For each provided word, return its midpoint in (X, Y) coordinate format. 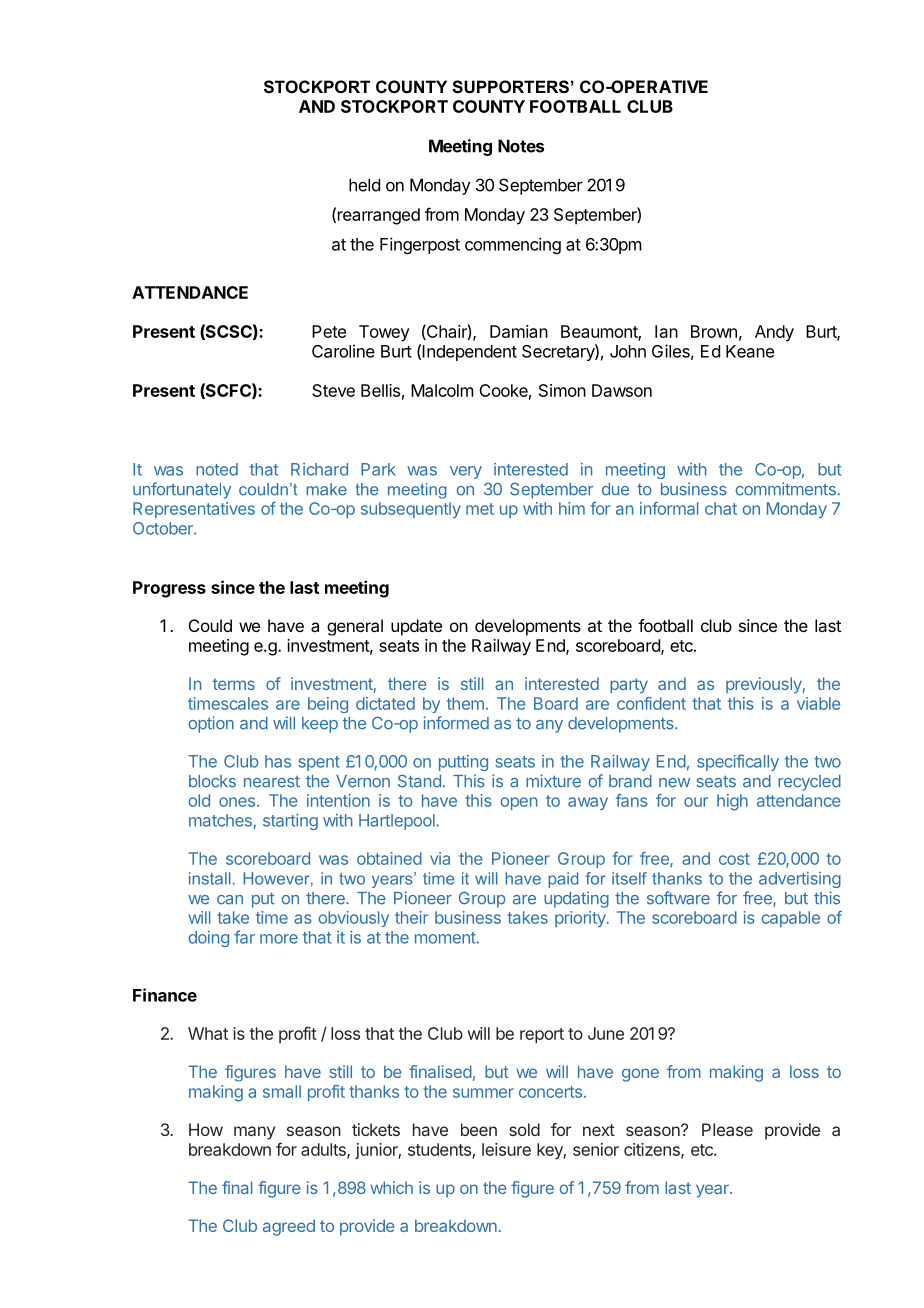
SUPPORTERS (510, 87)
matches (220, 820)
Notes (521, 146)
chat (721, 508)
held (364, 185)
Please (727, 1129)
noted (217, 469)
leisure (506, 1149)
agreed (289, 1227)
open (519, 803)
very (466, 472)
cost (734, 859)
